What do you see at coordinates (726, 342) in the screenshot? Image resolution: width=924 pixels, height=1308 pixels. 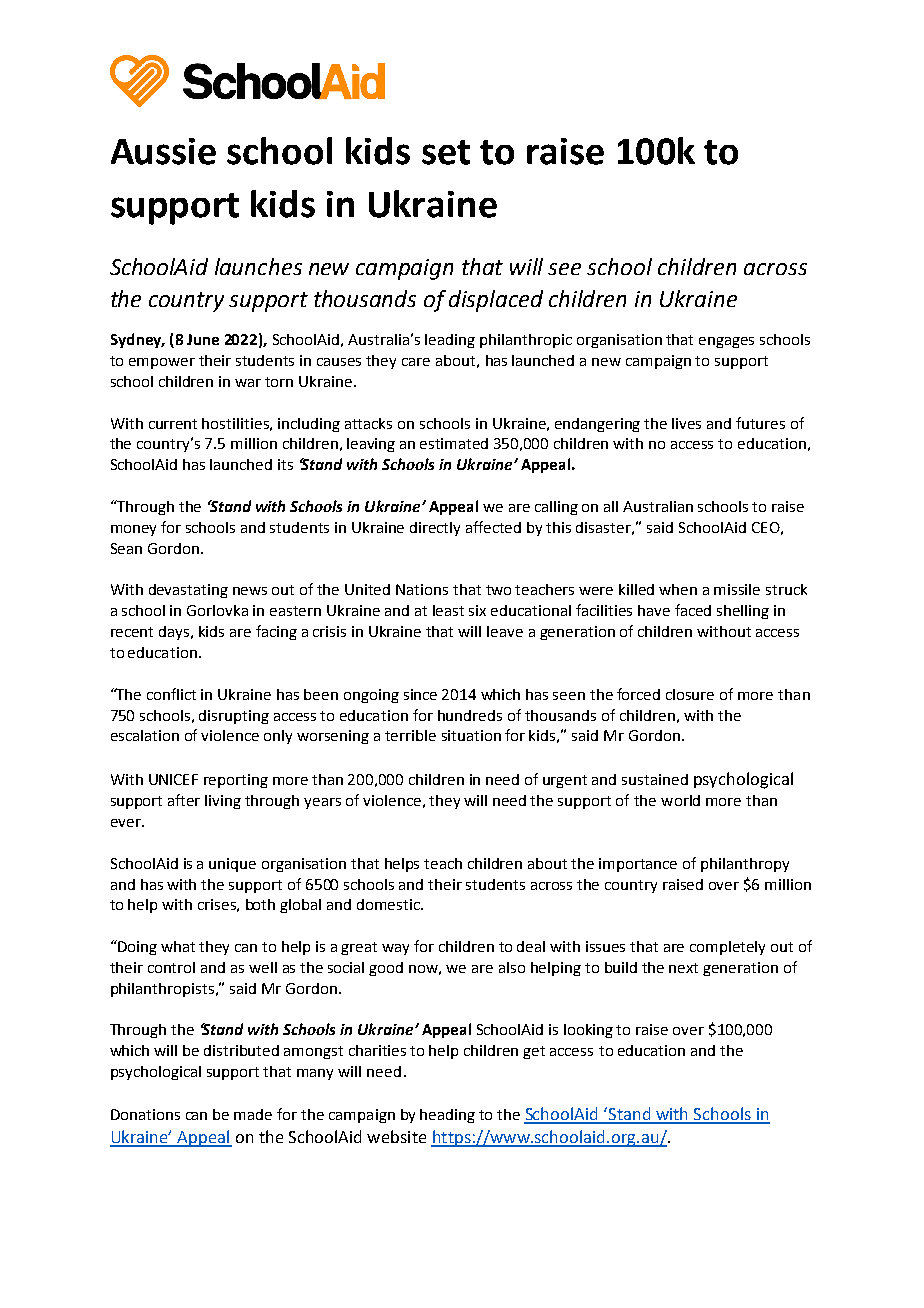 I see `engages` at bounding box center [726, 342].
